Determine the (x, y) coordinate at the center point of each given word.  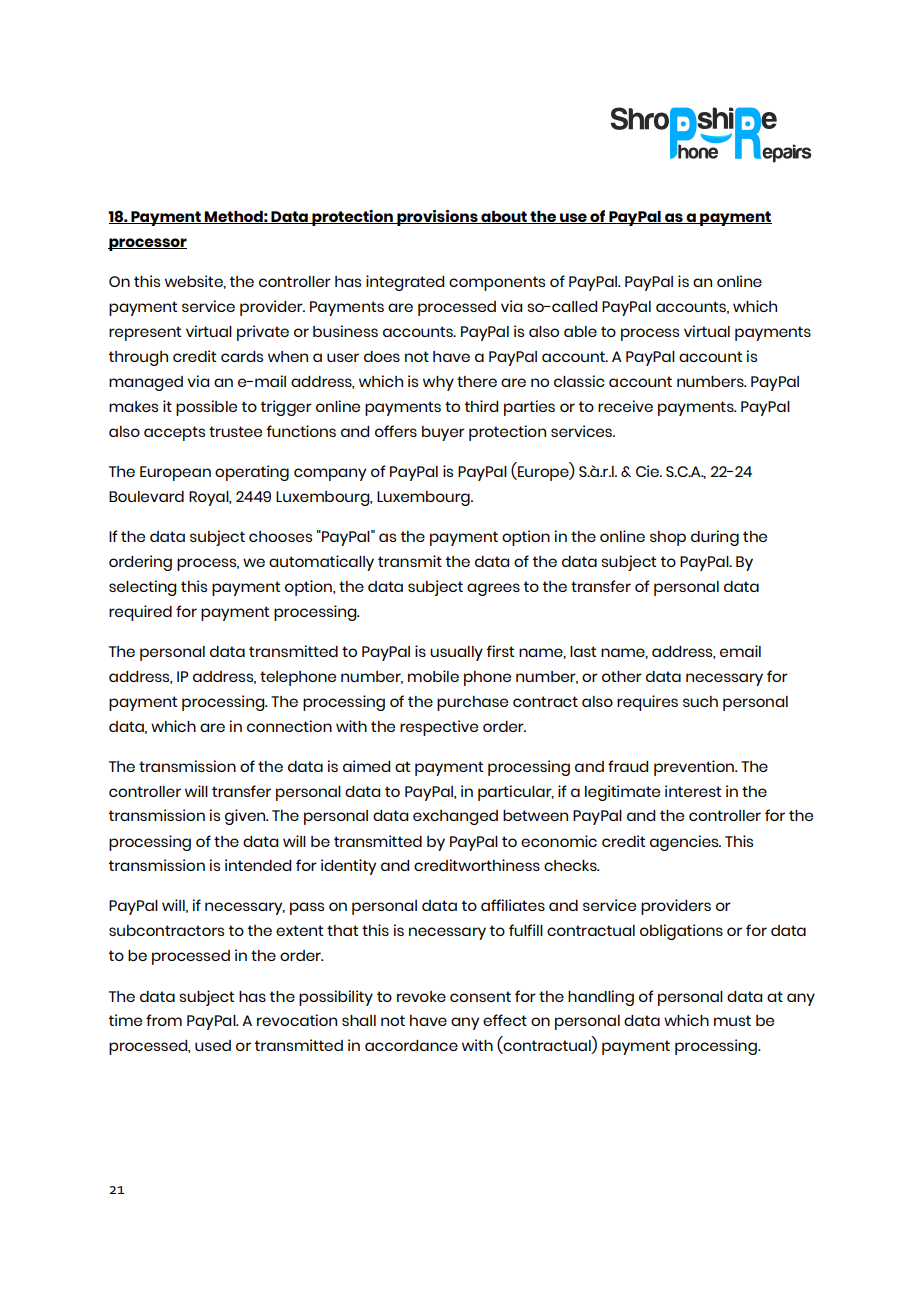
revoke (421, 996)
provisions (437, 218)
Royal (210, 498)
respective (439, 728)
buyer (443, 433)
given (246, 817)
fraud (628, 766)
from (164, 1020)
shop (668, 538)
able (580, 331)
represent (145, 333)
